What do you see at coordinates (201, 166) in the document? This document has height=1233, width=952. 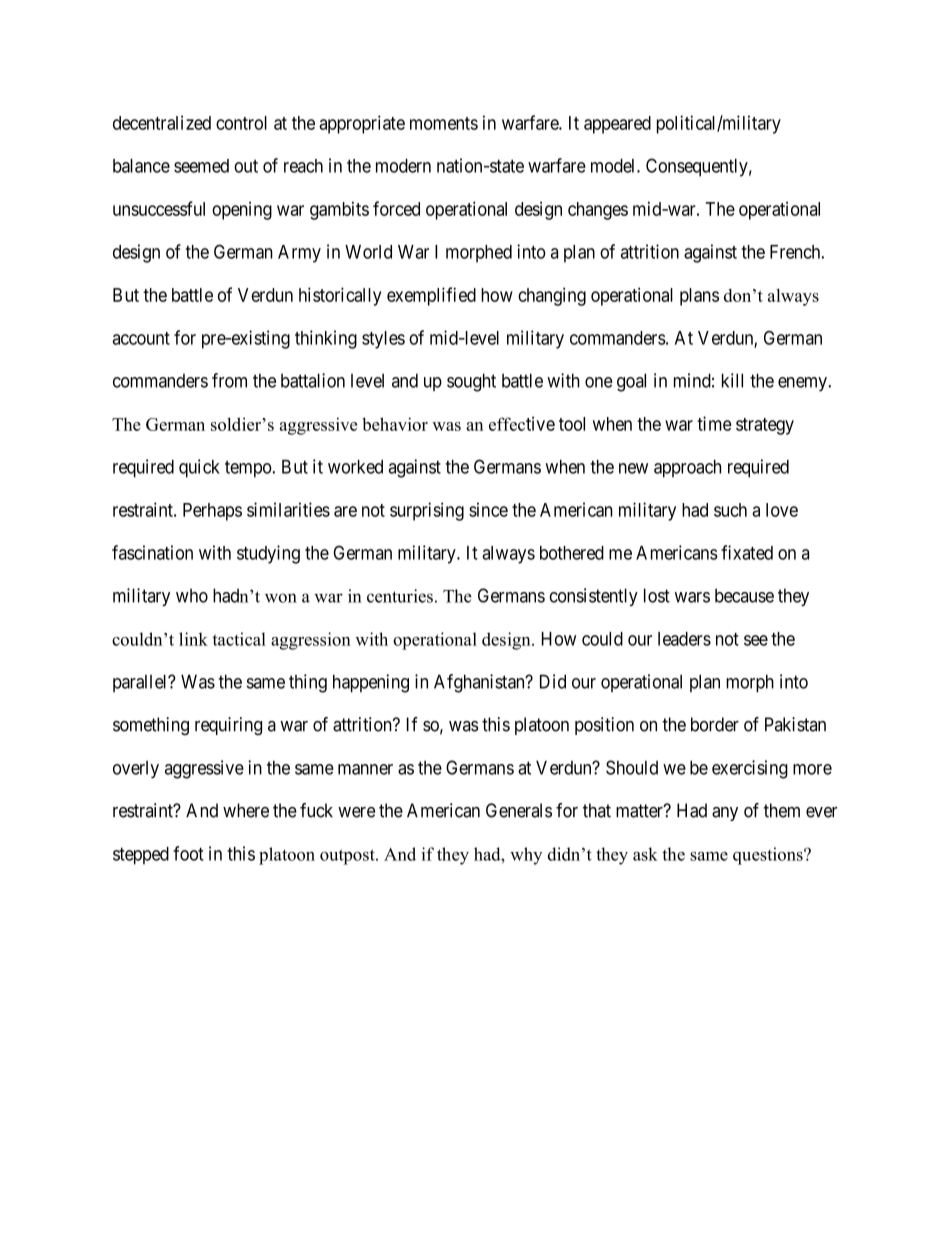 I see `seemed` at bounding box center [201, 166].
